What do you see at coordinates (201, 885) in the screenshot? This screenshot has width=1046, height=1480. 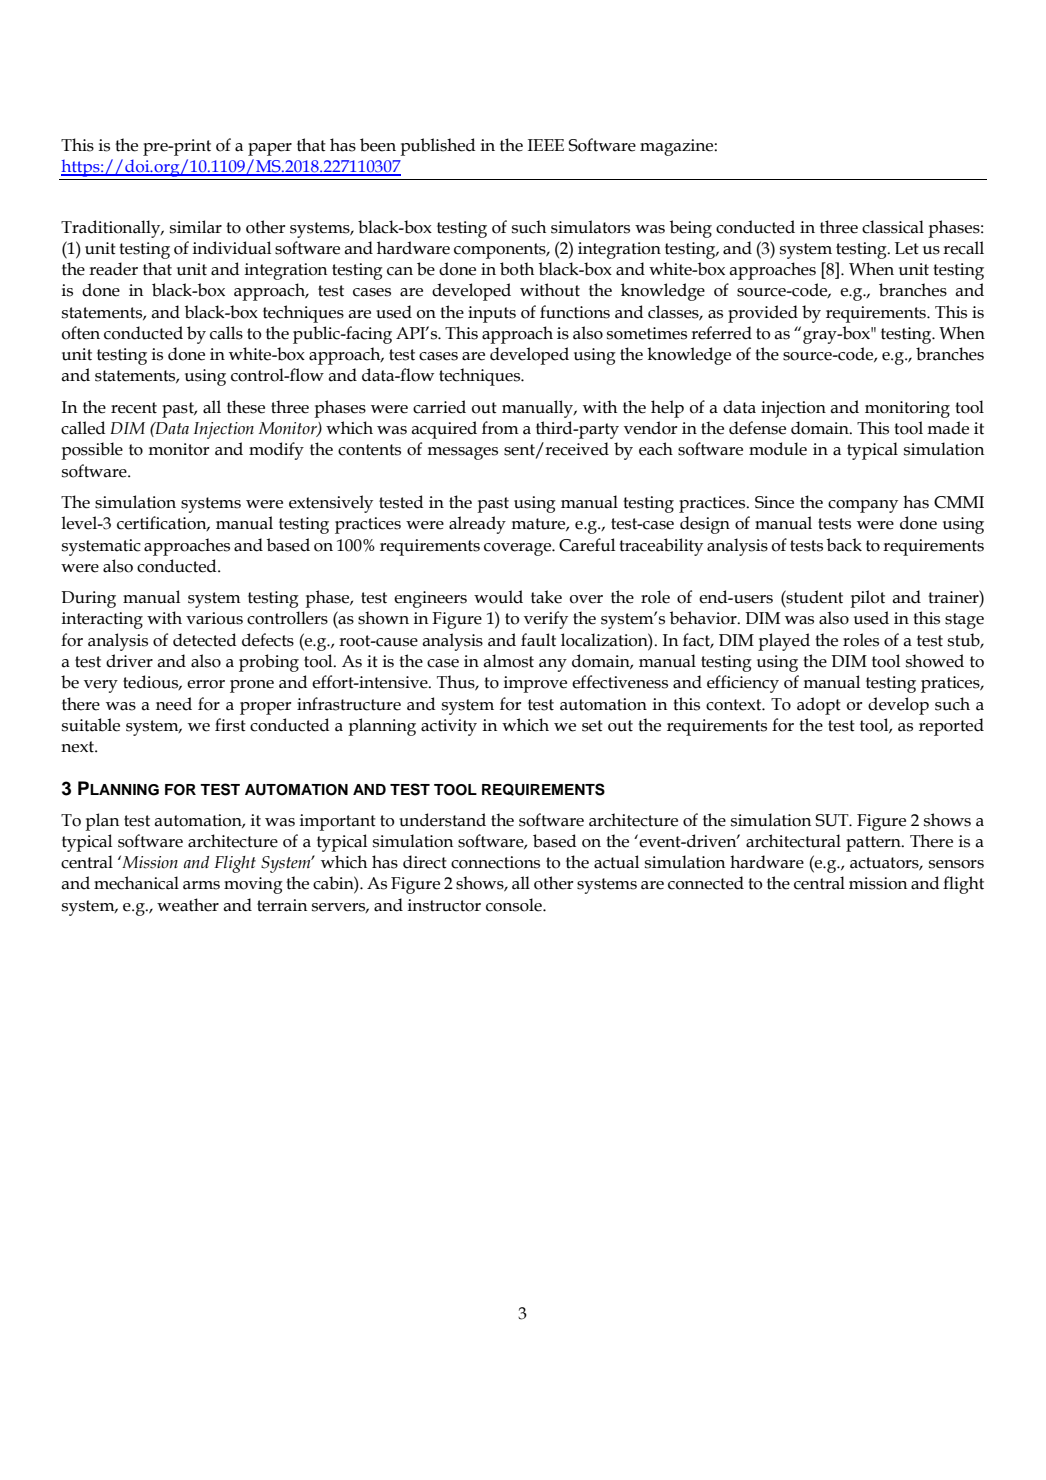 I see `arms` at bounding box center [201, 885].
